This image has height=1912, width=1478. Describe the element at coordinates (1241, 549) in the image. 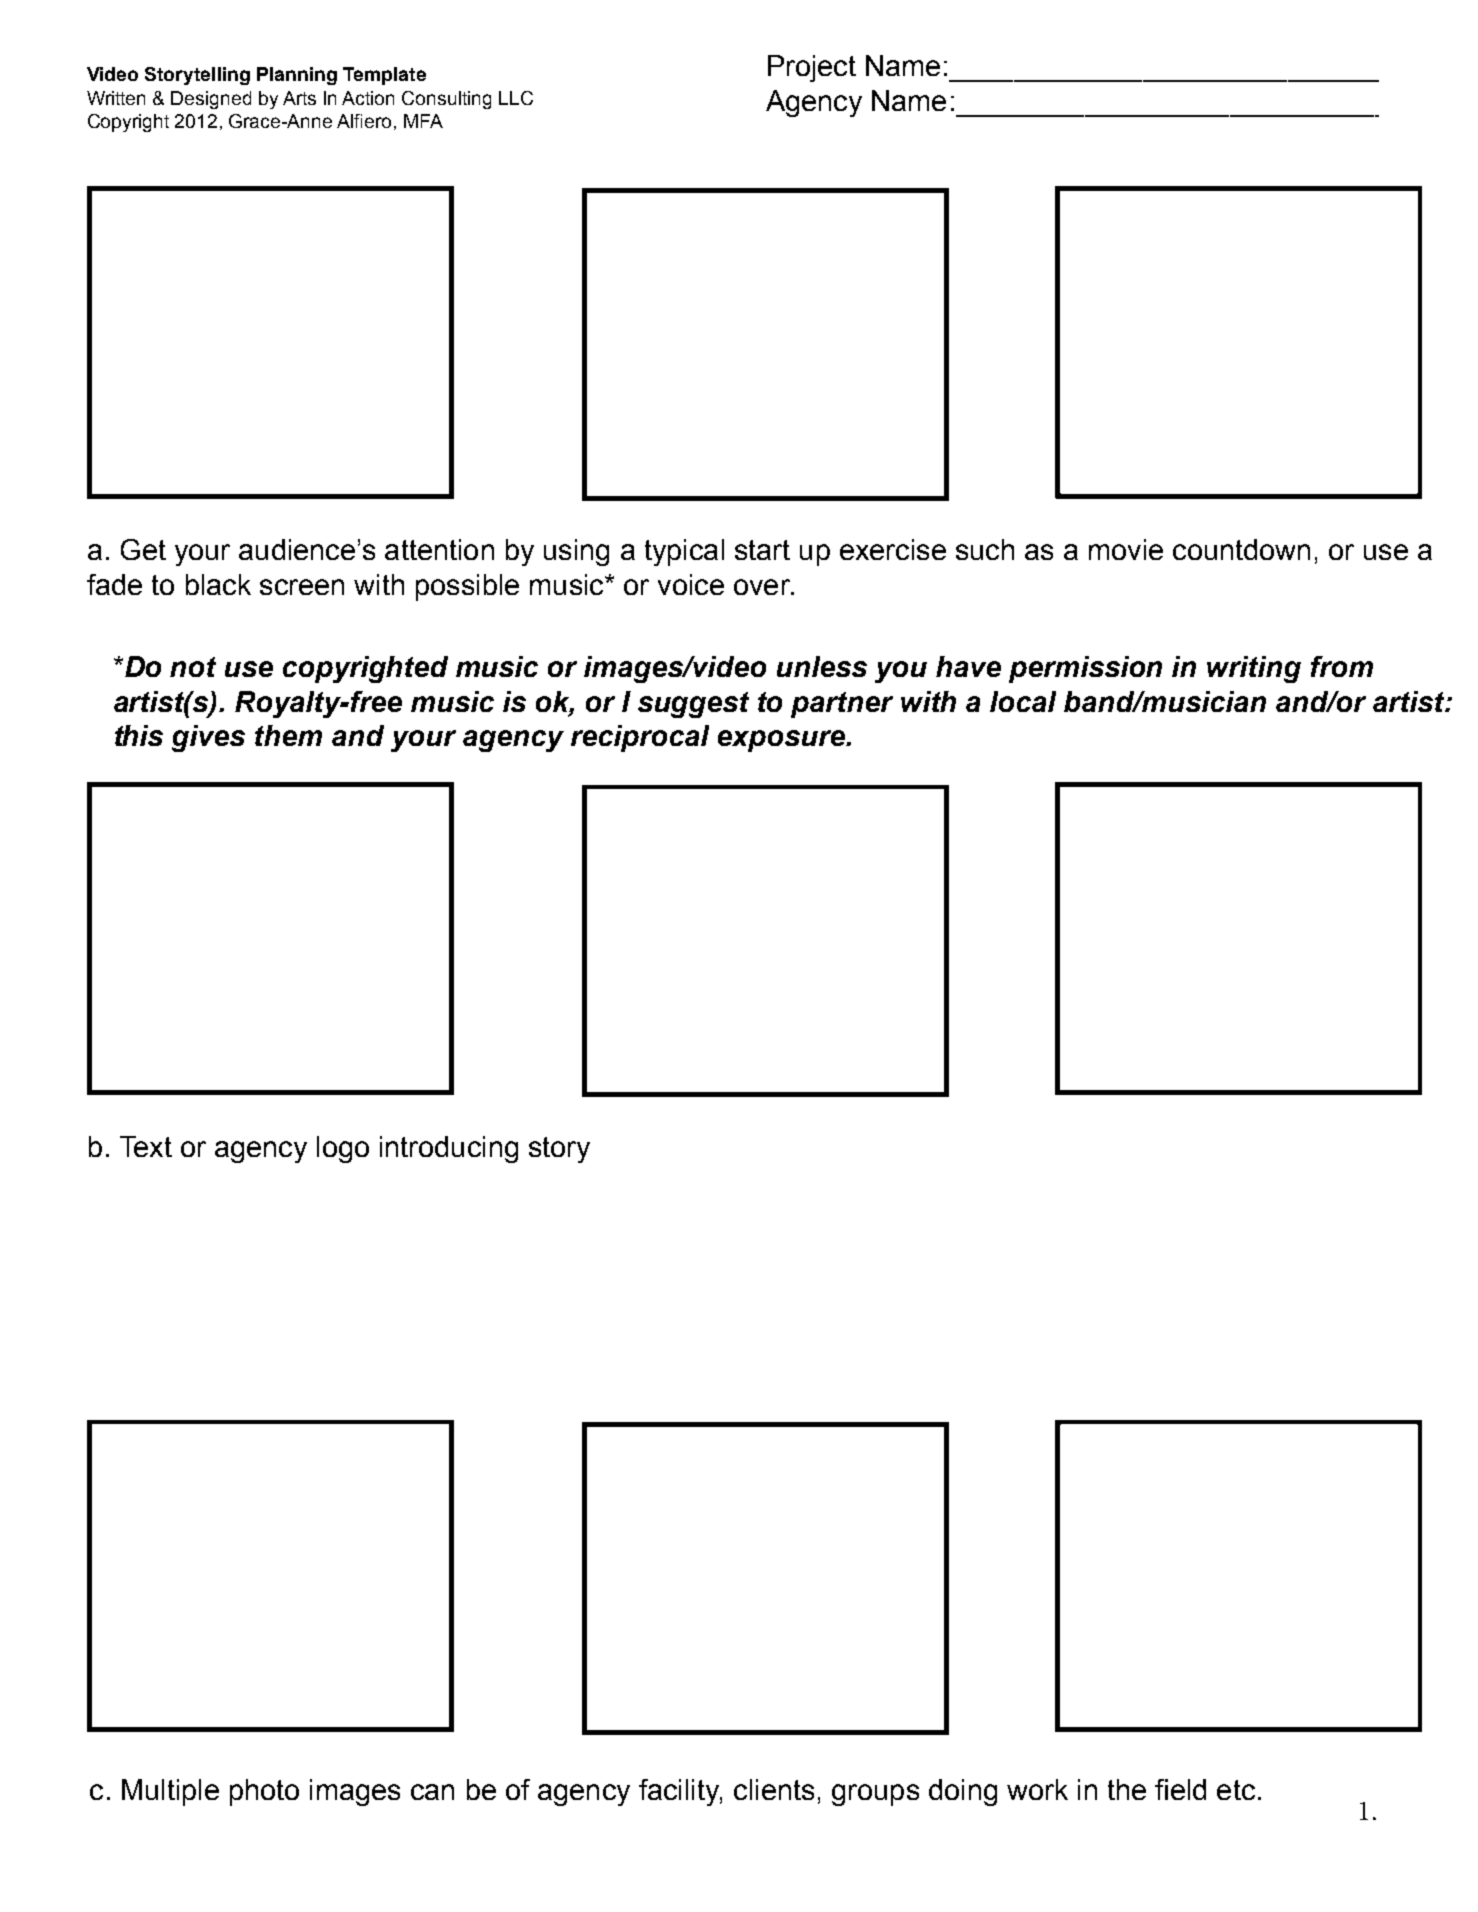

I see `countdown` at that location.
